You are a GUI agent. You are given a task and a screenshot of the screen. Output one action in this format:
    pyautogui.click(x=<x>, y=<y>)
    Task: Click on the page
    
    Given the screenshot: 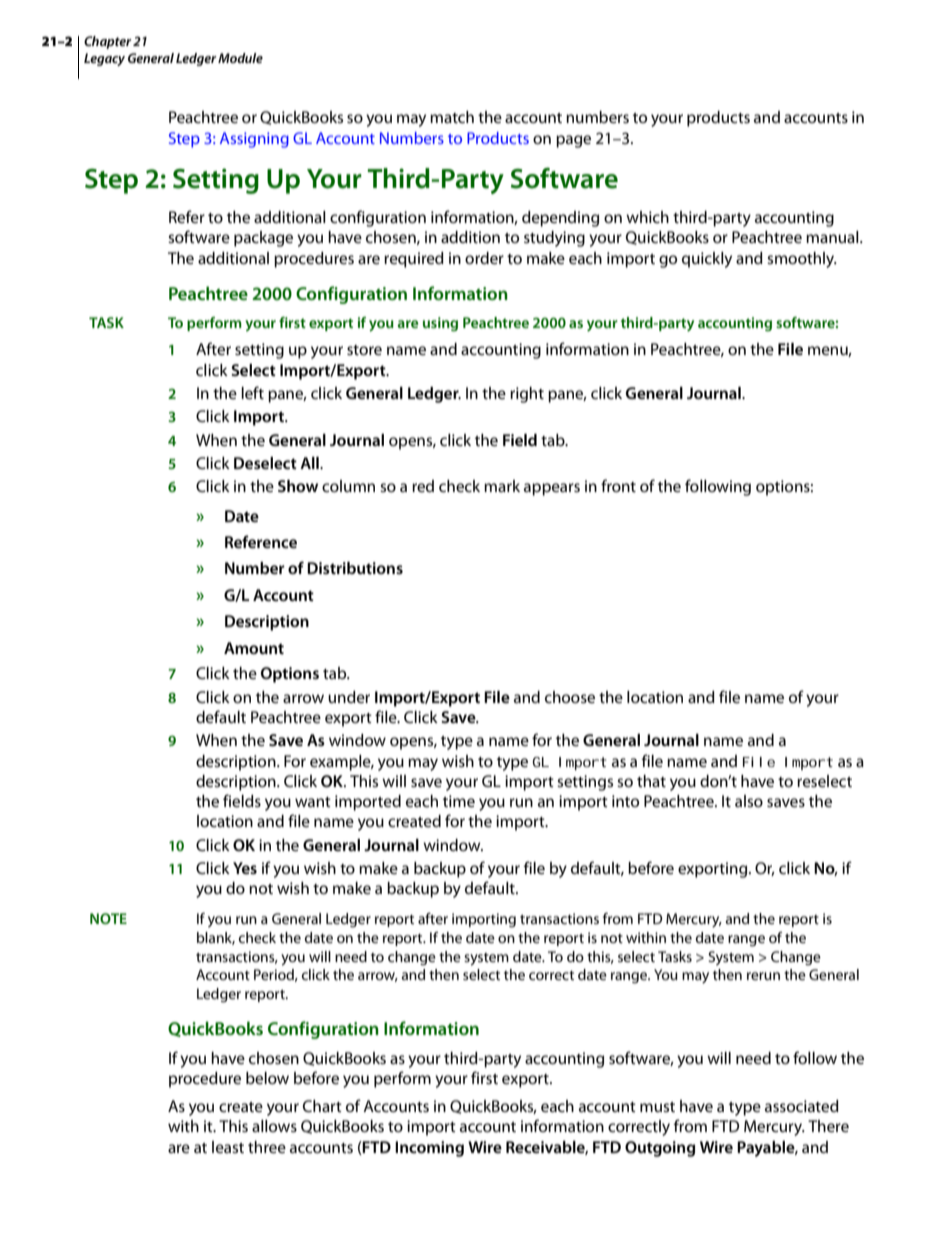 What is the action you would take?
    pyautogui.click(x=573, y=141)
